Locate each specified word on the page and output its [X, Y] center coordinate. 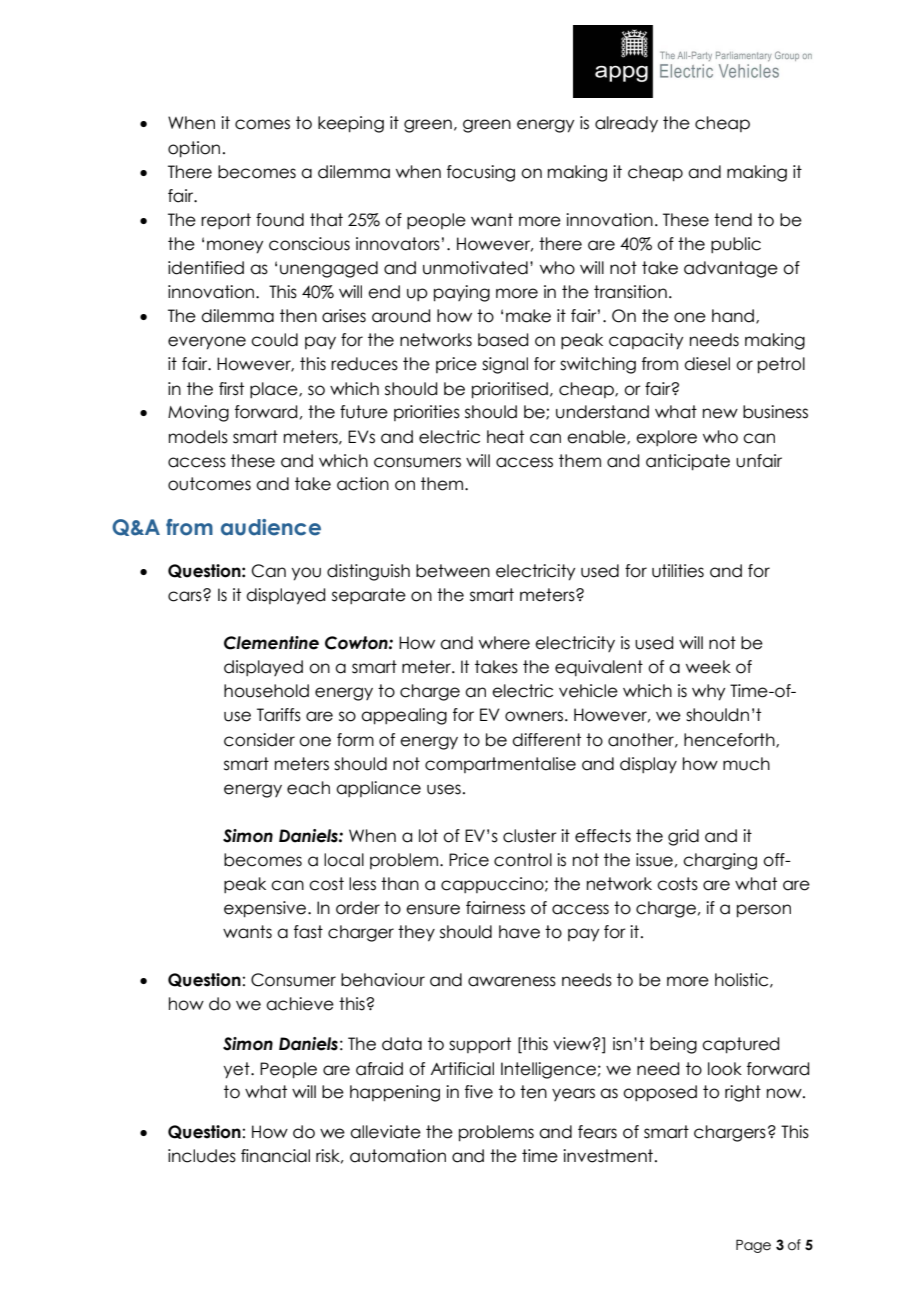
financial [275, 1156]
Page [753, 1246]
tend [733, 220]
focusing [481, 173]
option [194, 149]
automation [398, 1156]
